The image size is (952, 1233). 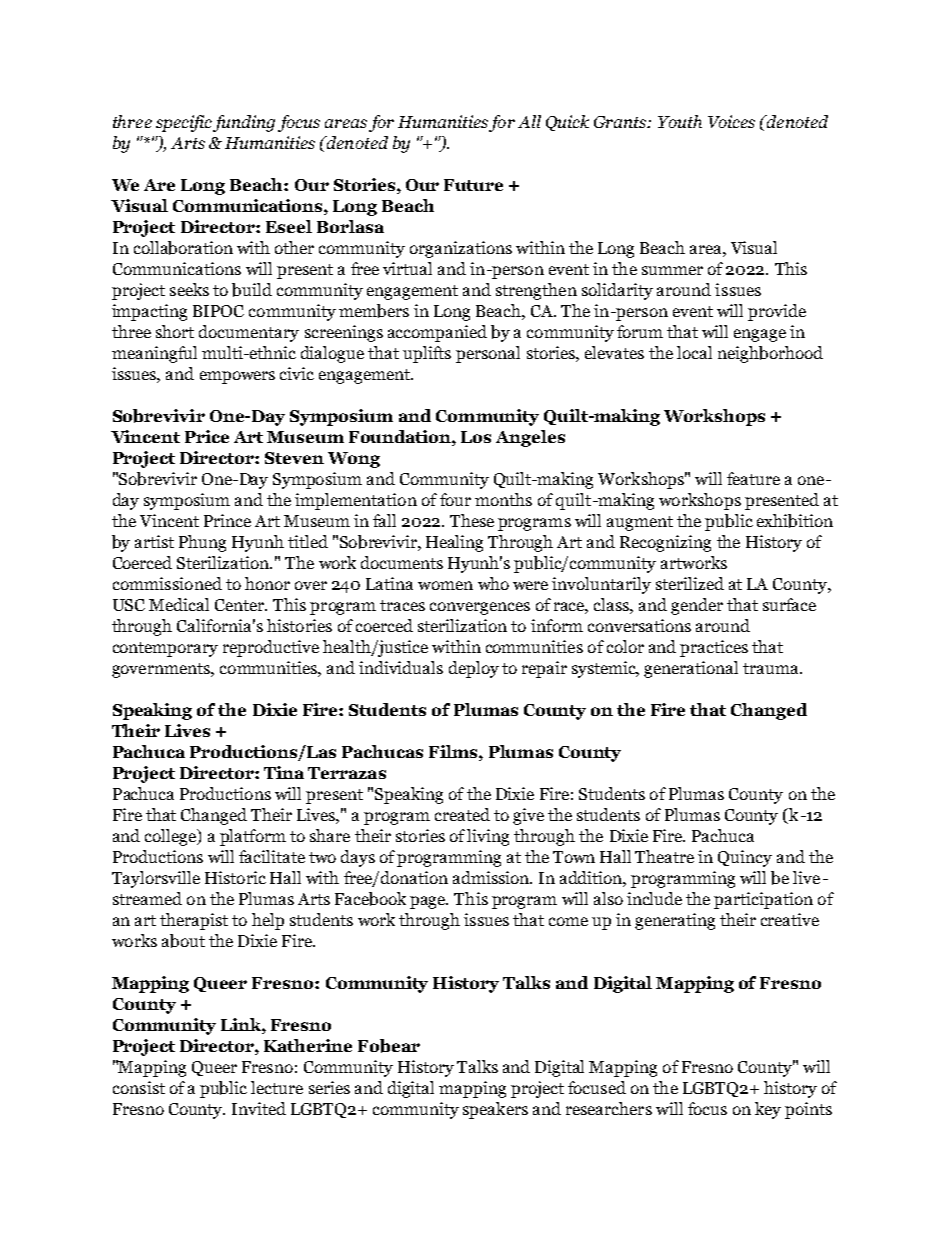 What do you see at coordinates (731, 121) in the document?
I see `Voices` at bounding box center [731, 121].
